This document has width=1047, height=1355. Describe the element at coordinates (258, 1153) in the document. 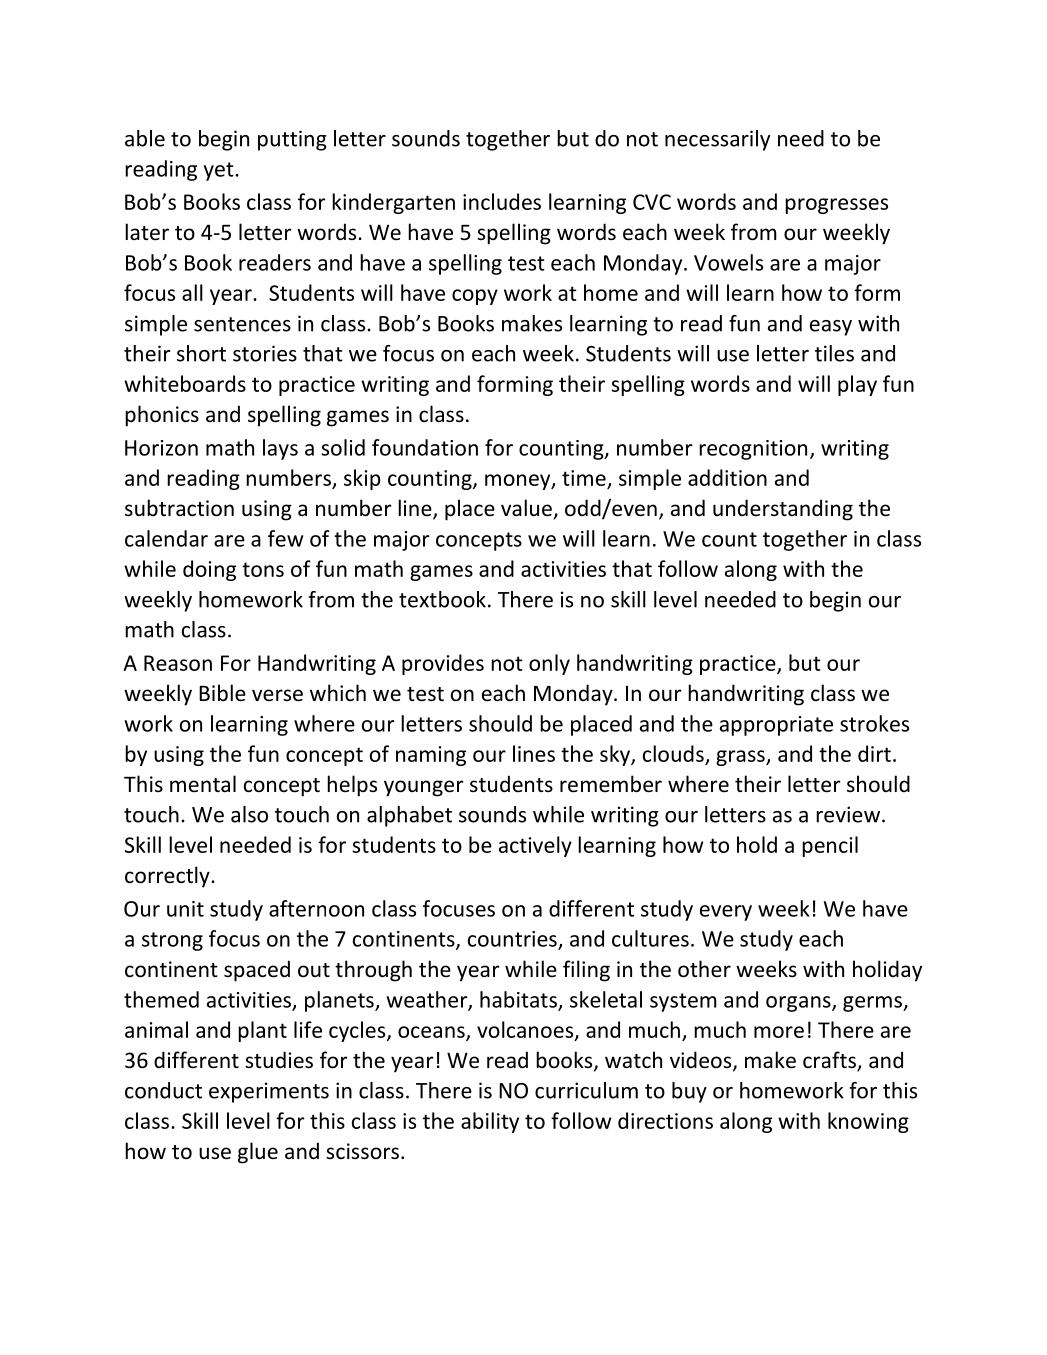

I see `glue` at that location.
